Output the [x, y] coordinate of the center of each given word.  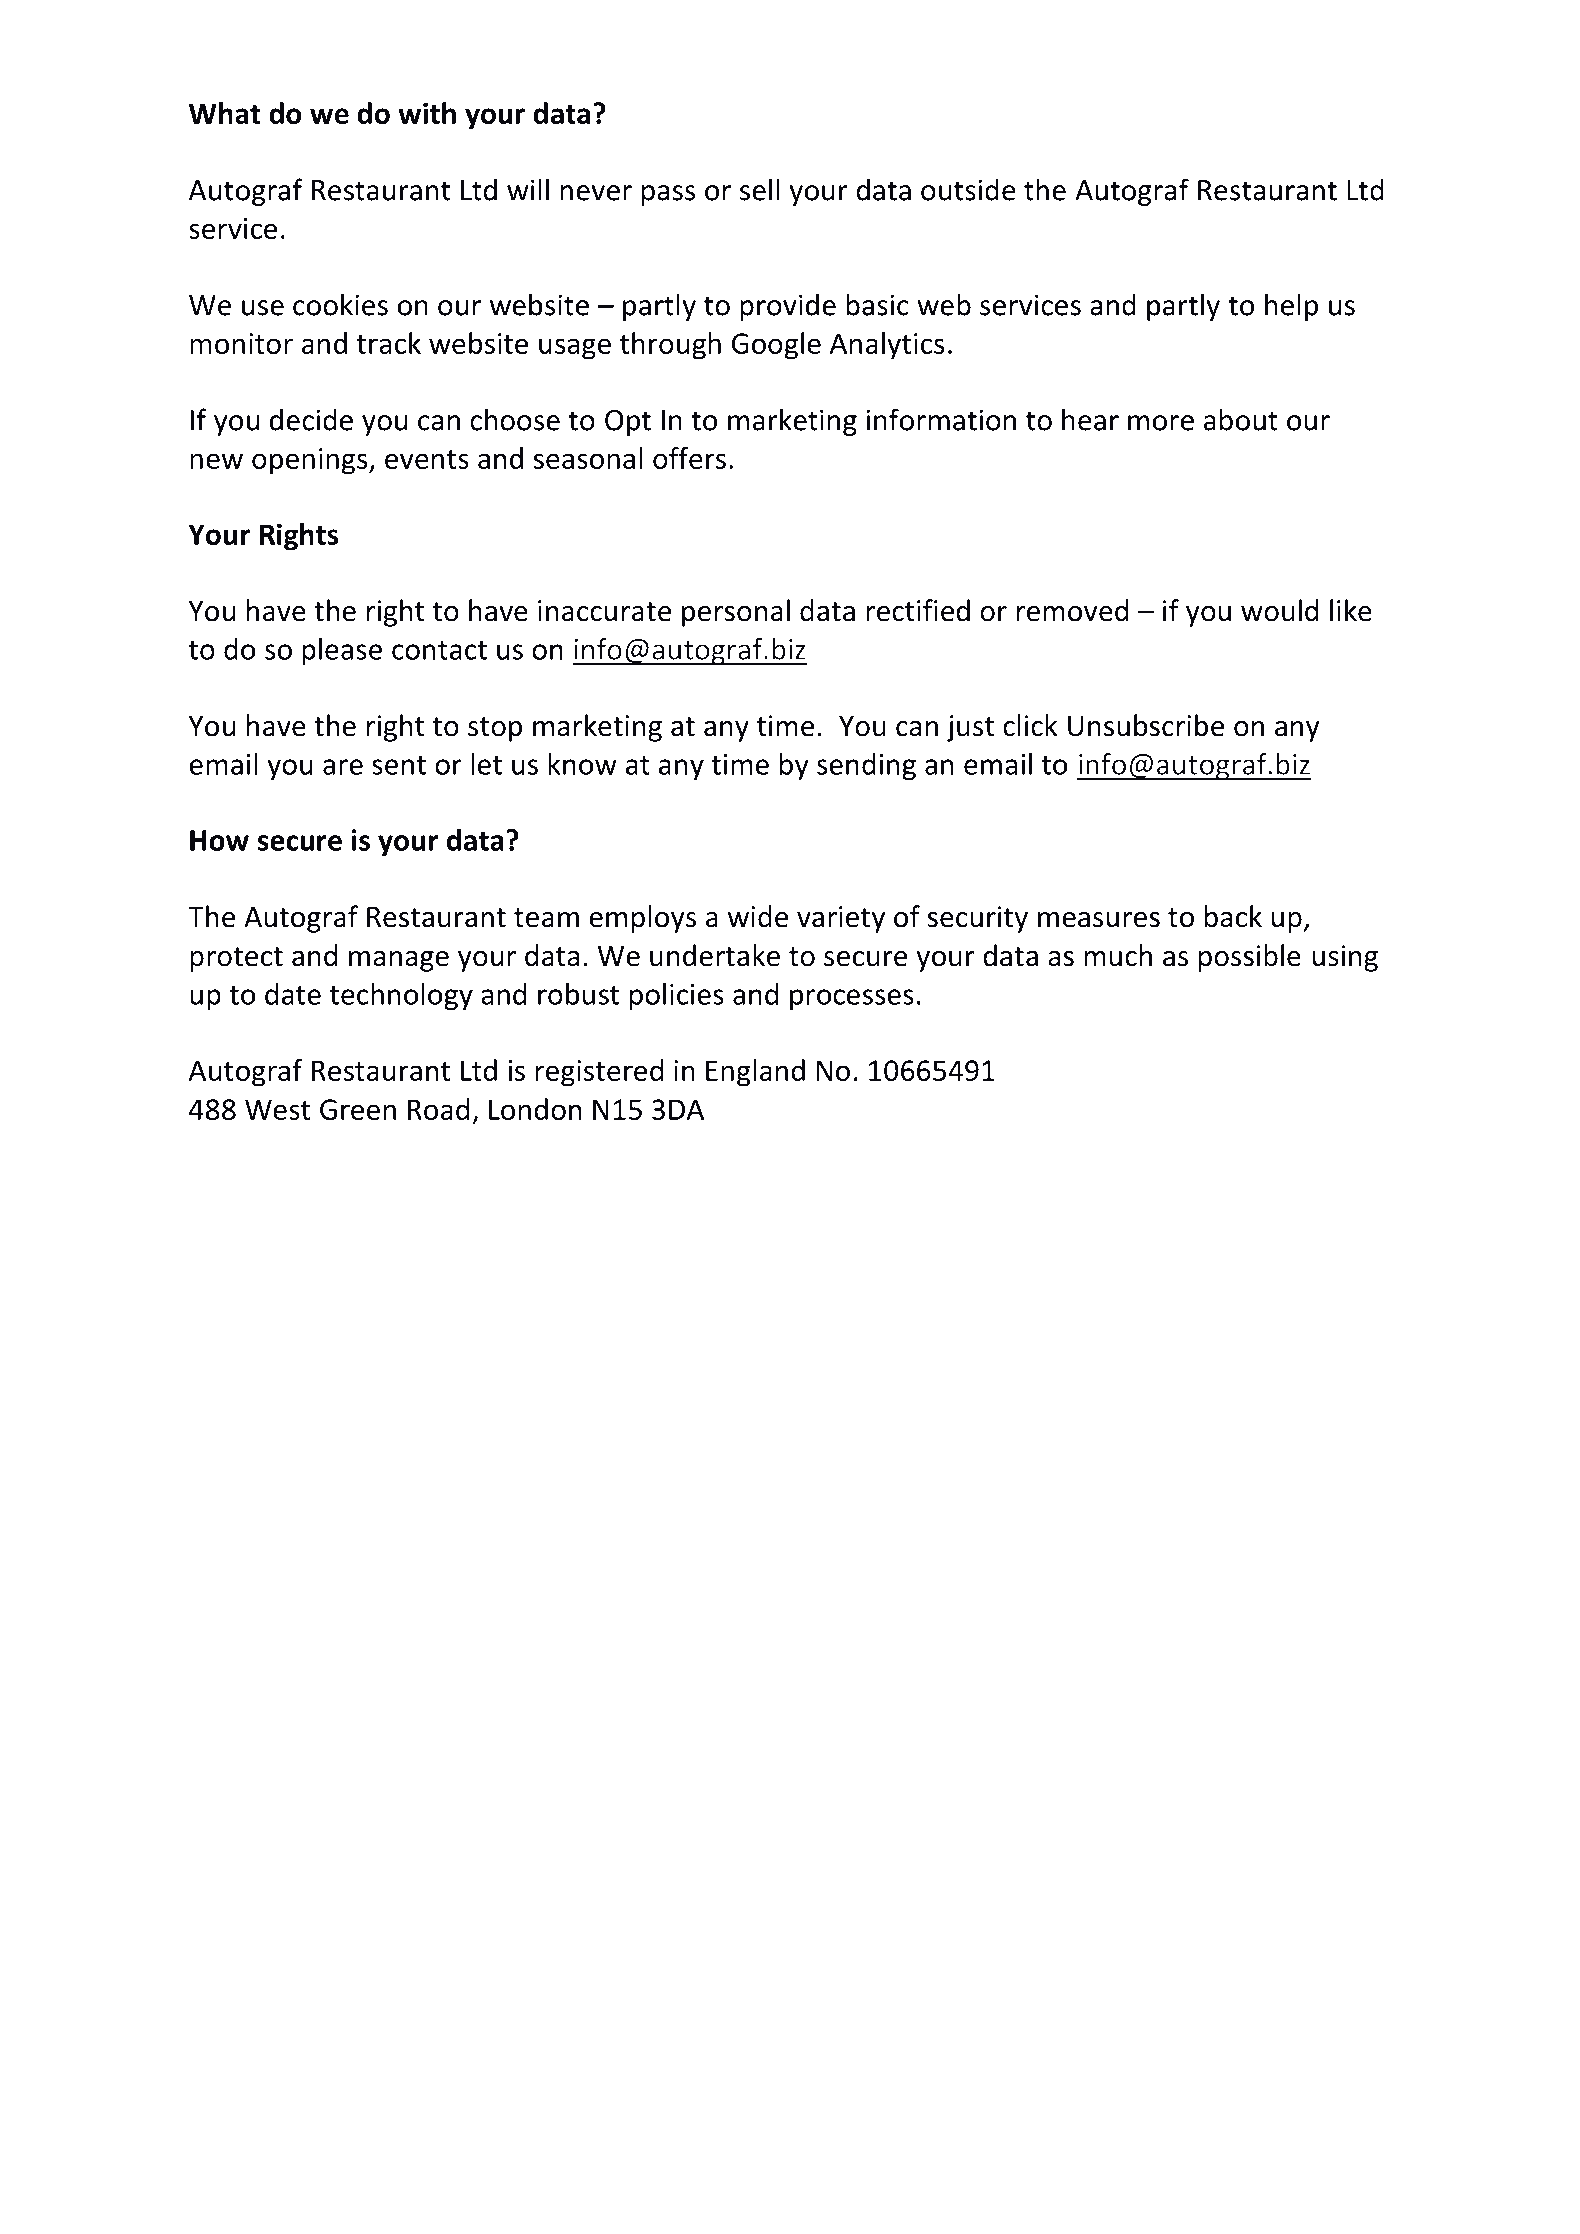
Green [358, 1109]
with [427, 113]
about [1241, 419]
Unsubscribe [1146, 725]
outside [968, 189]
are [343, 767]
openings [311, 461]
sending [866, 766]
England [755, 1073]
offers [689, 458]
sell [759, 189]
